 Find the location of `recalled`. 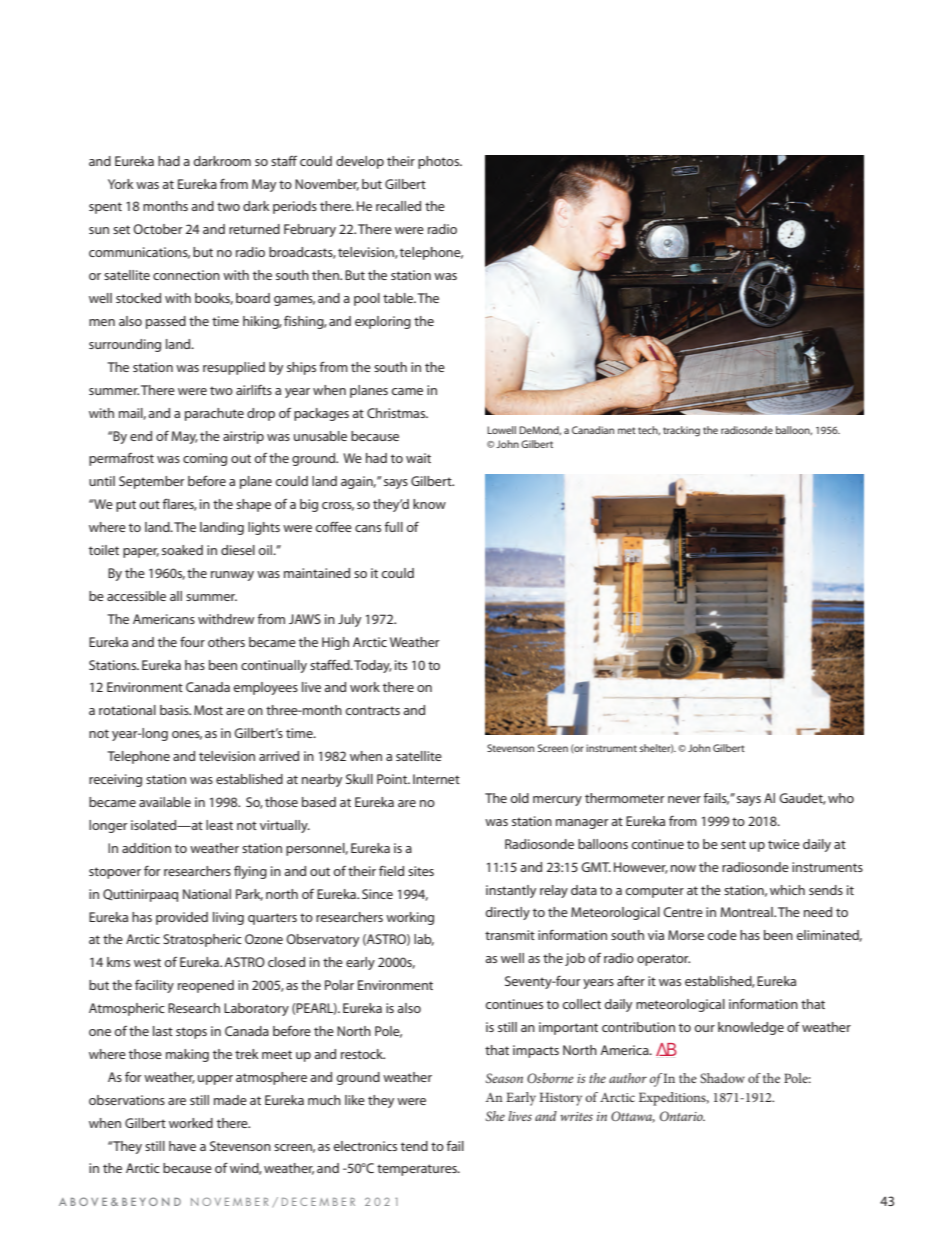

recalled is located at coordinates (398, 206).
